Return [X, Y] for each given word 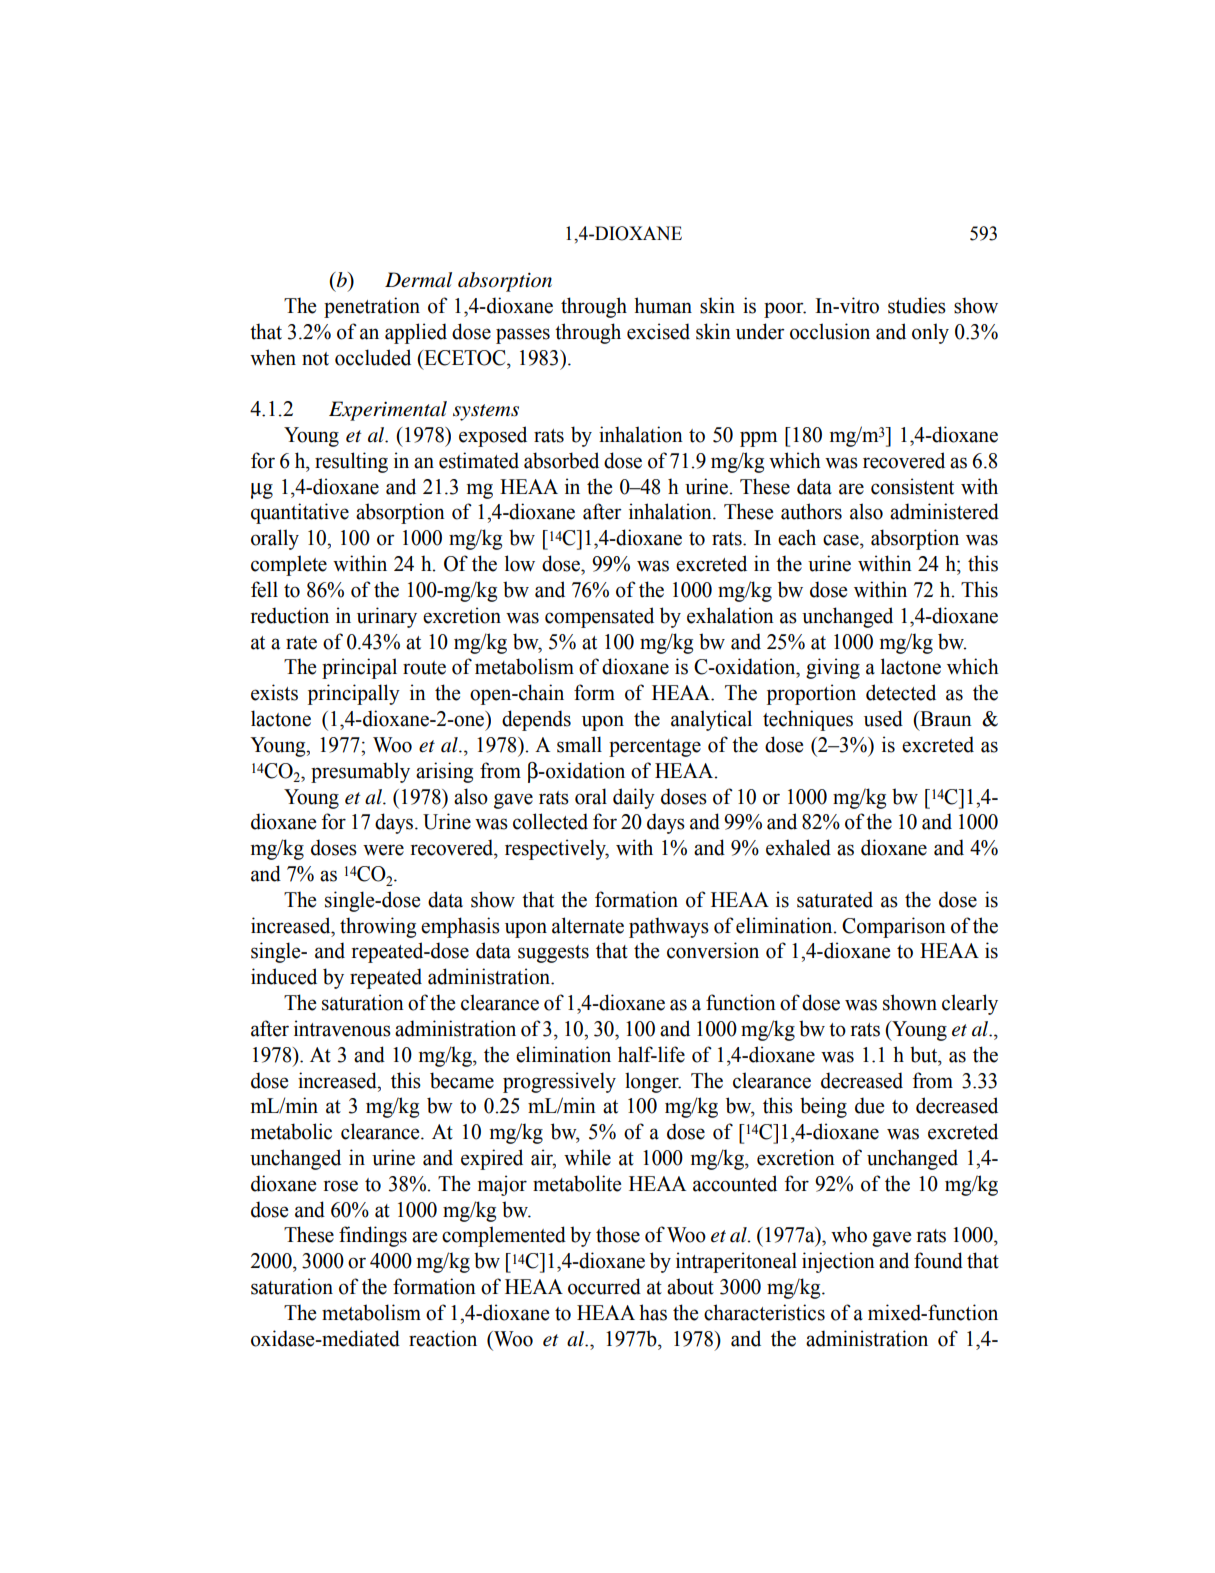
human [663, 305]
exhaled [798, 847]
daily [634, 798]
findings [373, 1236]
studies [917, 305]
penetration [372, 307]
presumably [360, 772]
